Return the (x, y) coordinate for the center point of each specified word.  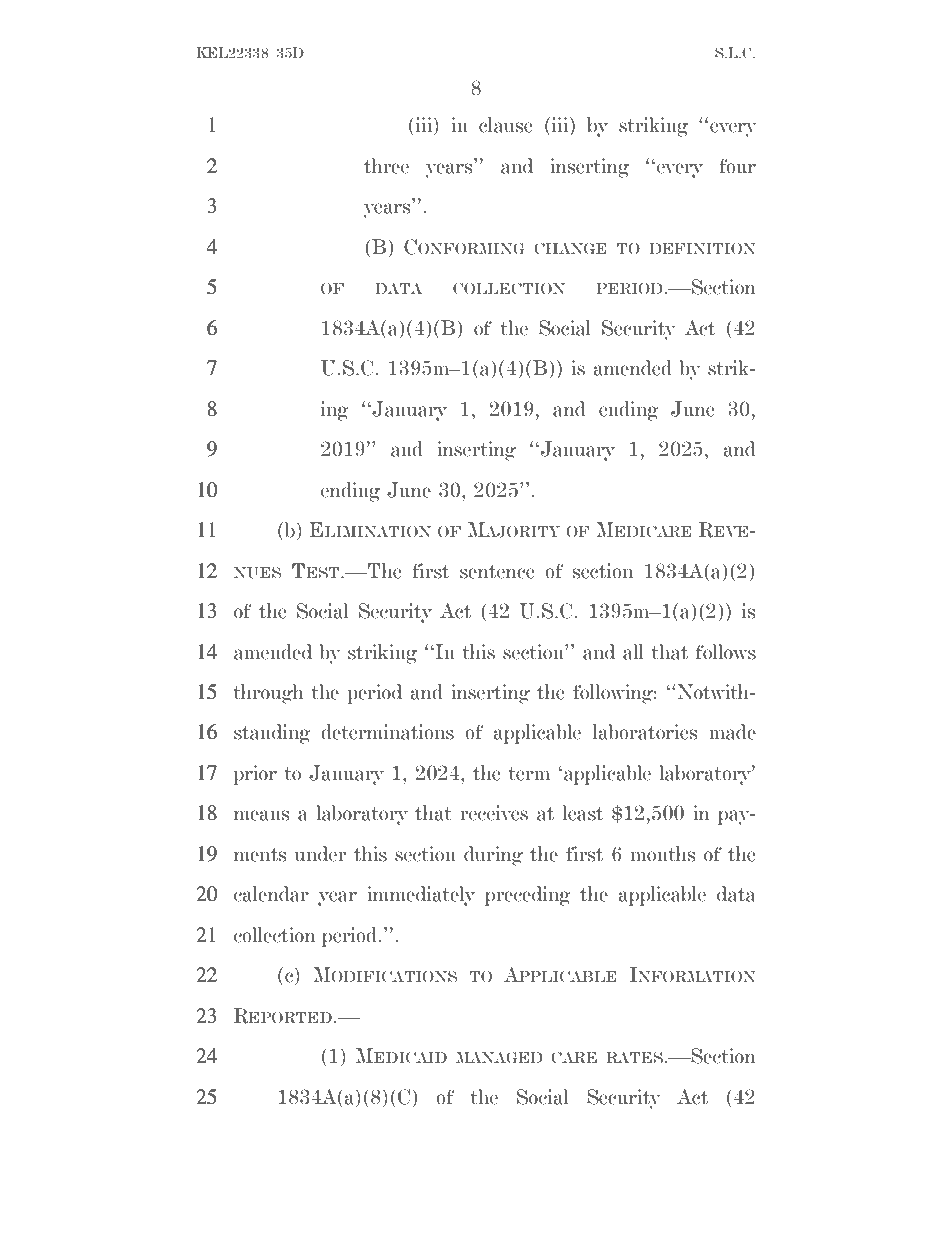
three (386, 166)
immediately (421, 896)
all (633, 652)
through (268, 694)
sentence (497, 572)
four (737, 166)
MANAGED (499, 1058)
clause (506, 125)
